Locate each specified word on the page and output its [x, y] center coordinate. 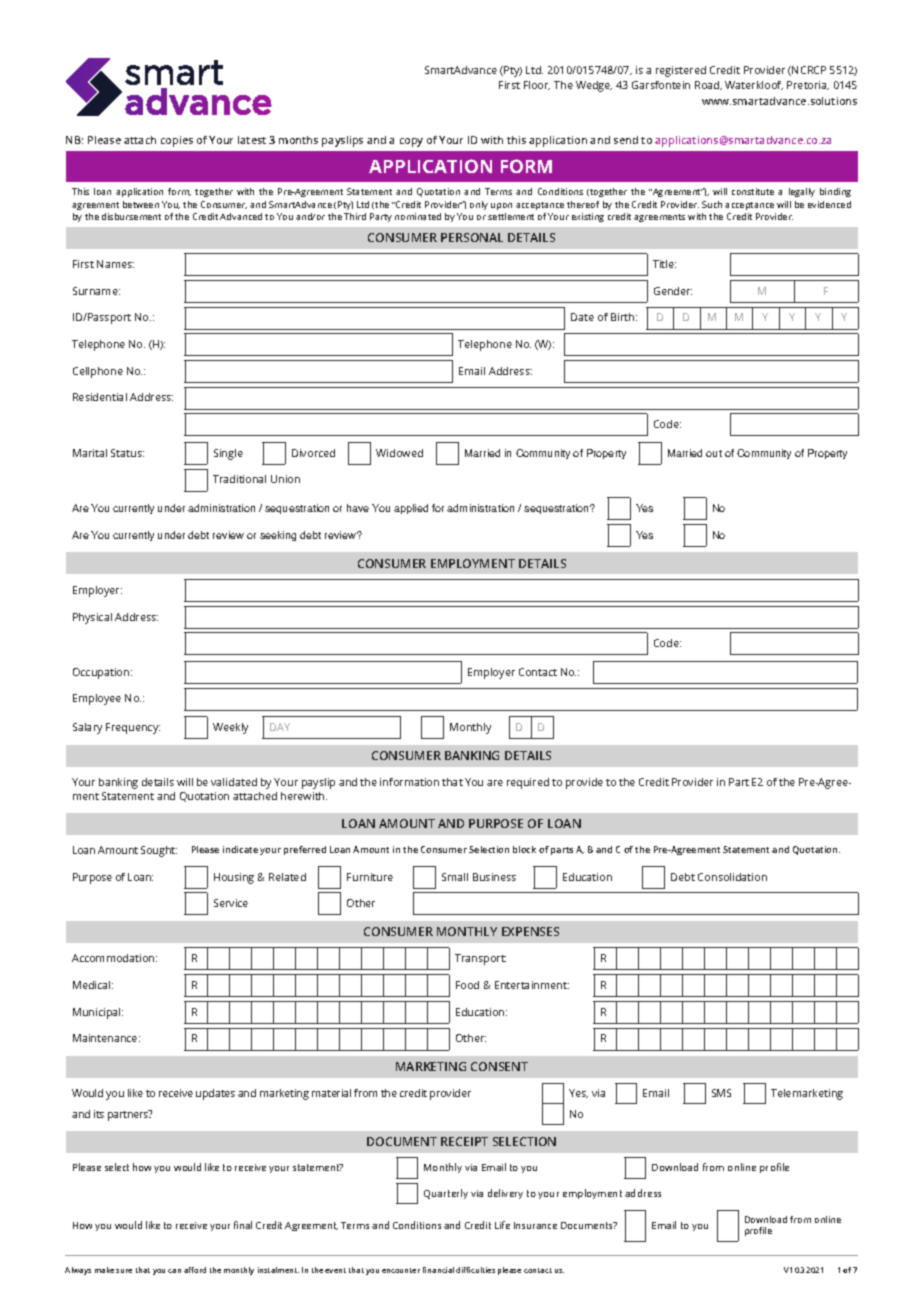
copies [177, 141]
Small [455, 877]
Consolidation [732, 877]
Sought [159, 851]
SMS [721, 1093]
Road [708, 85]
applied [411, 509]
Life [502, 1225]
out [714, 453]
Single [228, 454]
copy [411, 142]
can [174, 1271]
